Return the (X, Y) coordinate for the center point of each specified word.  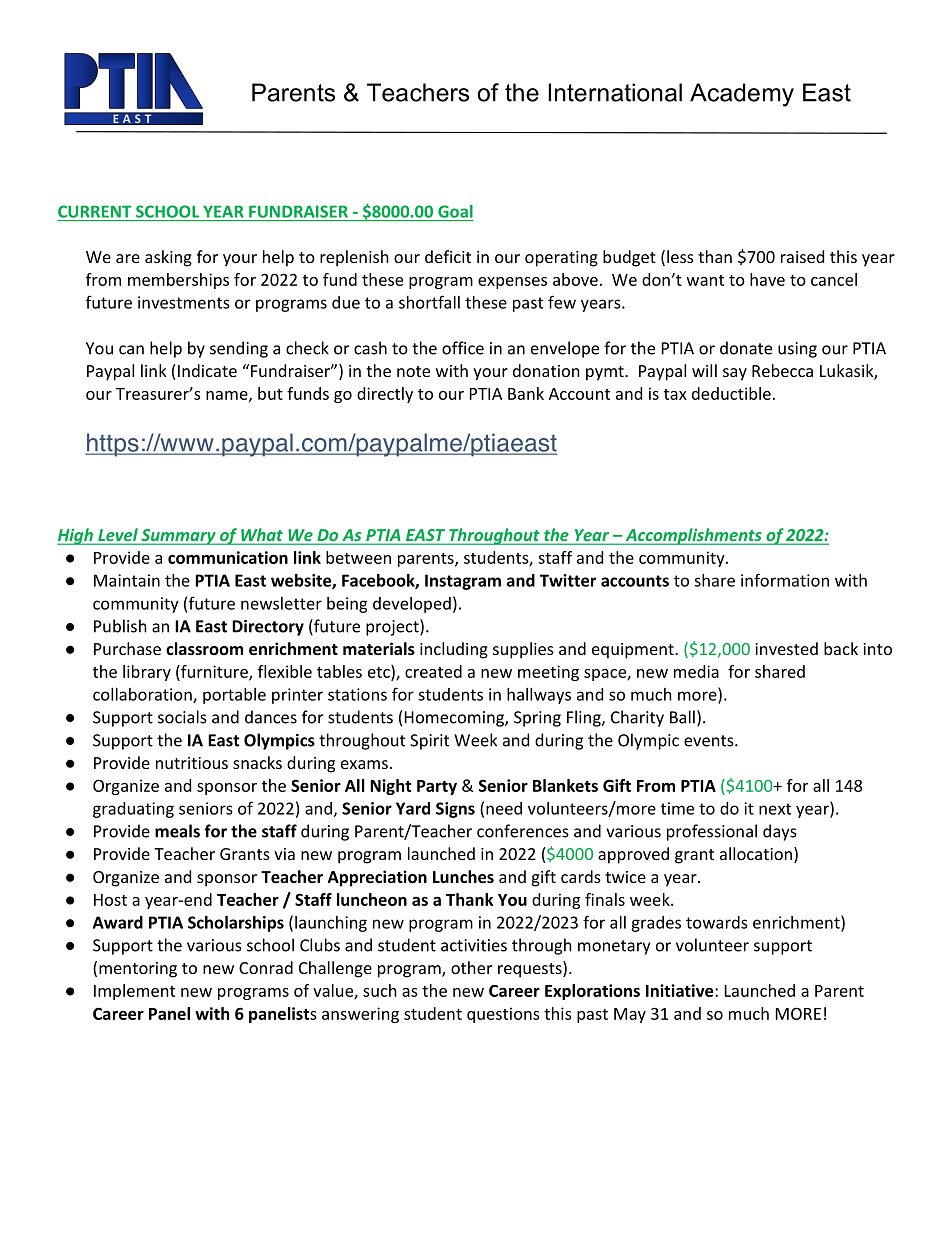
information (785, 580)
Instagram (463, 582)
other (471, 967)
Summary (178, 537)
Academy (742, 95)
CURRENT (94, 211)
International (615, 92)
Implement (134, 992)
